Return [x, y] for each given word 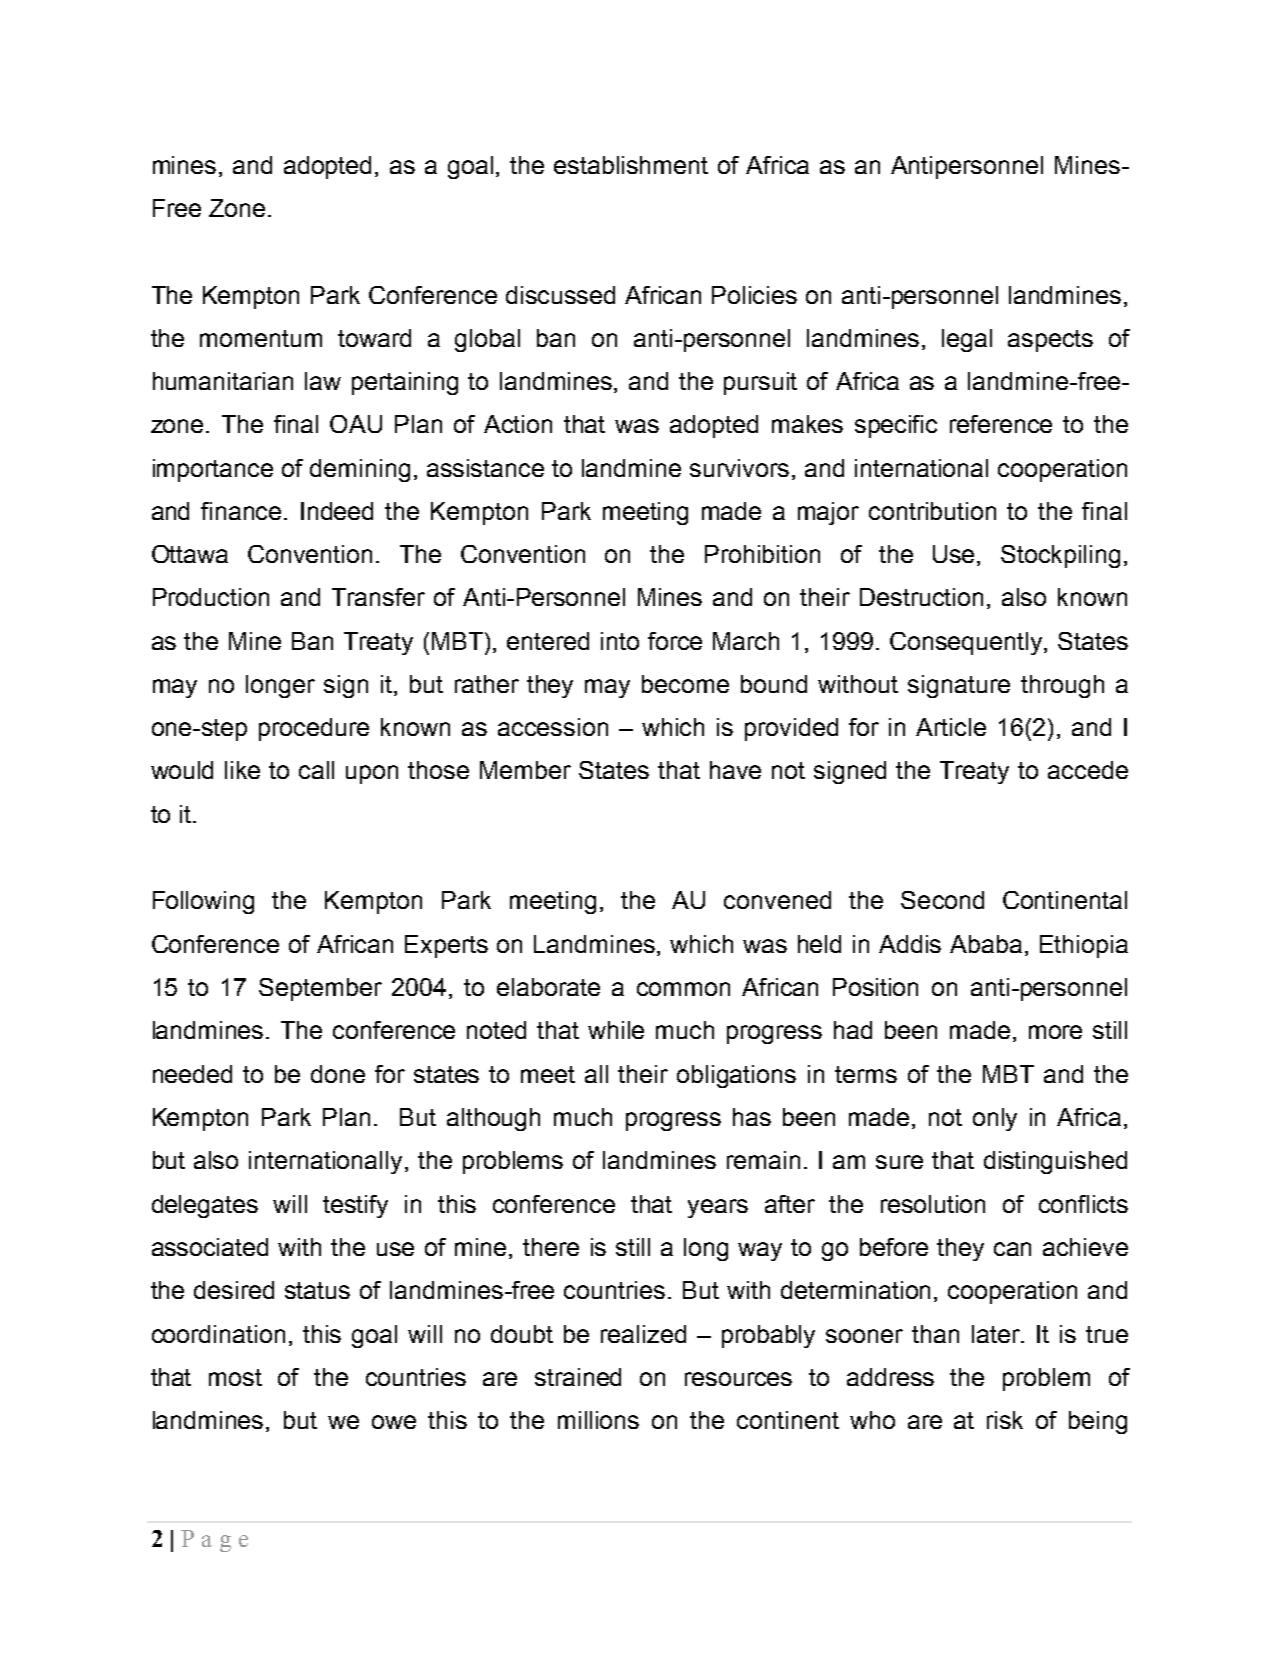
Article [951, 727]
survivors [739, 468]
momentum [261, 338]
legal [967, 340]
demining [360, 470]
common [683, 989]
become [685, 684]
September [320, 989]
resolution [933, 1204]
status [317, 1290]
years [718, 1208]
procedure [314, 729]
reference [1001, 424]
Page [214, 1541]
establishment [631, 165]
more [1055, 1032]
